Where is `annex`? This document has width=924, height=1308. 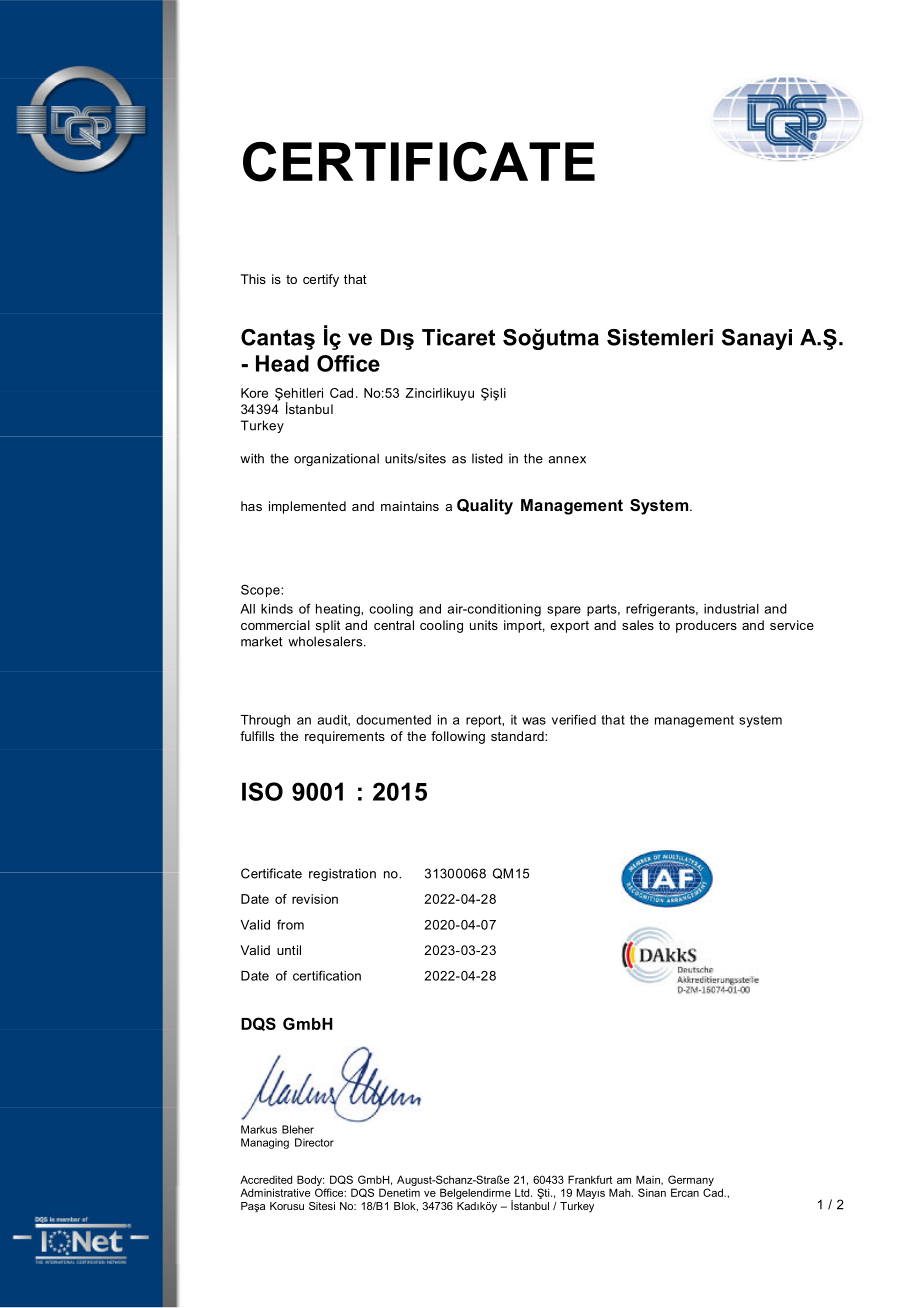 annex is located at coordinates (567, 460).
